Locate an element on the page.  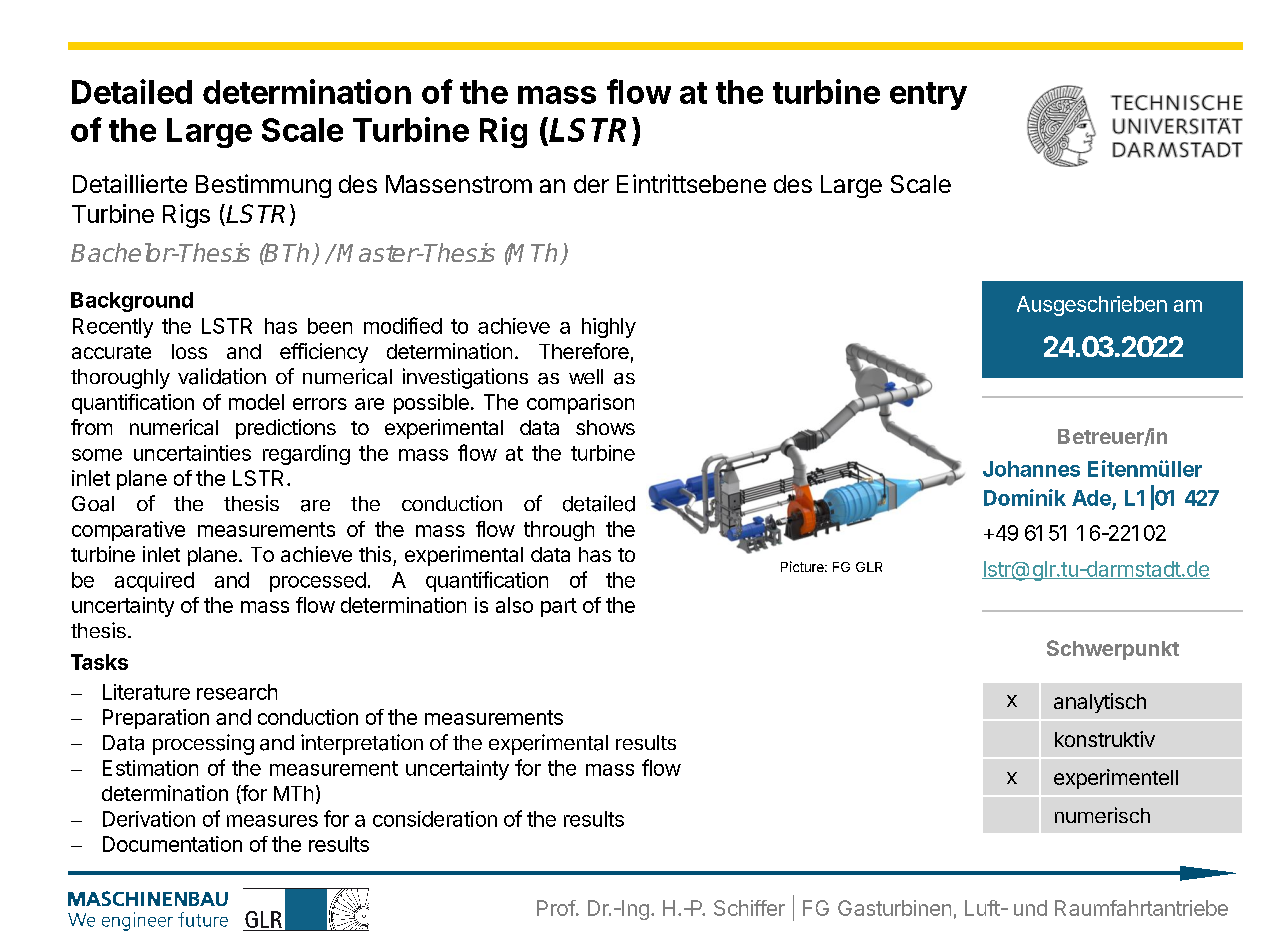
entry is located at coordinates (928, 96).
